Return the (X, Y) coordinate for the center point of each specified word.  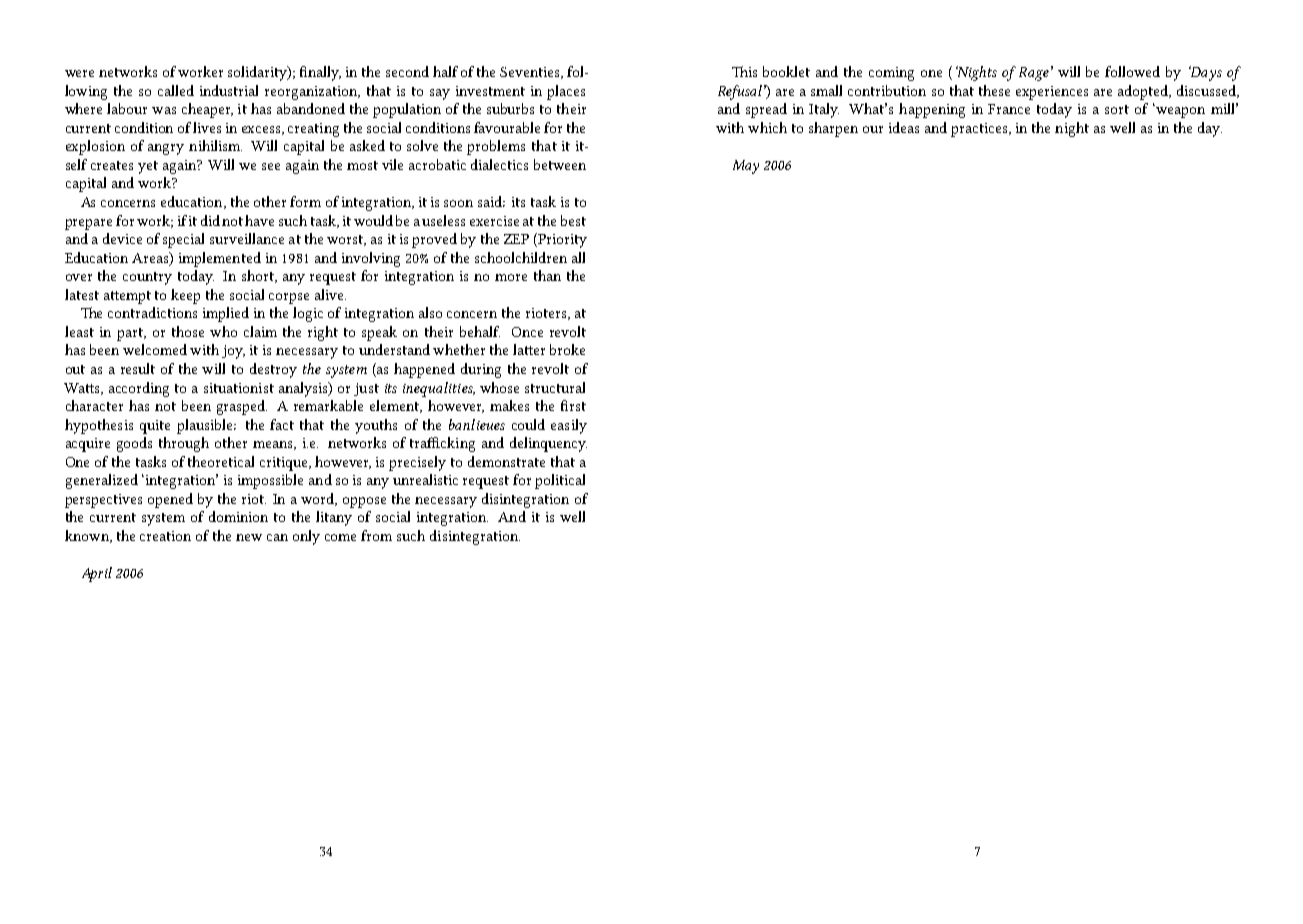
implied (226, 314)
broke (567, 349)
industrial (229, 90)
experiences (1052, 93)
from (376, 535)
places (566, 92)
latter (529, 349)
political (560, 481)
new (249, 537)
